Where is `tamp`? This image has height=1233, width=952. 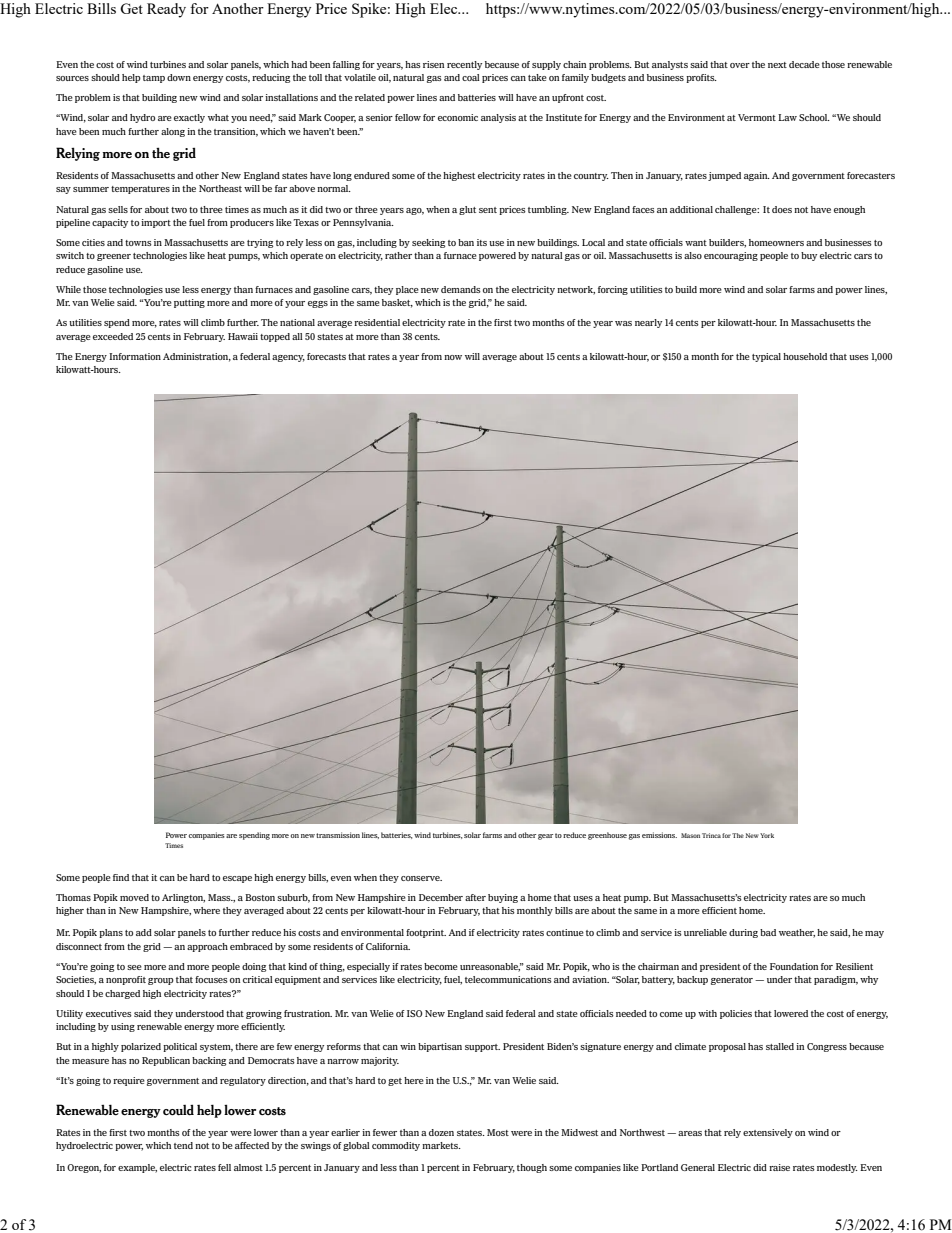
tamp is located at coordinates (154, 79).
